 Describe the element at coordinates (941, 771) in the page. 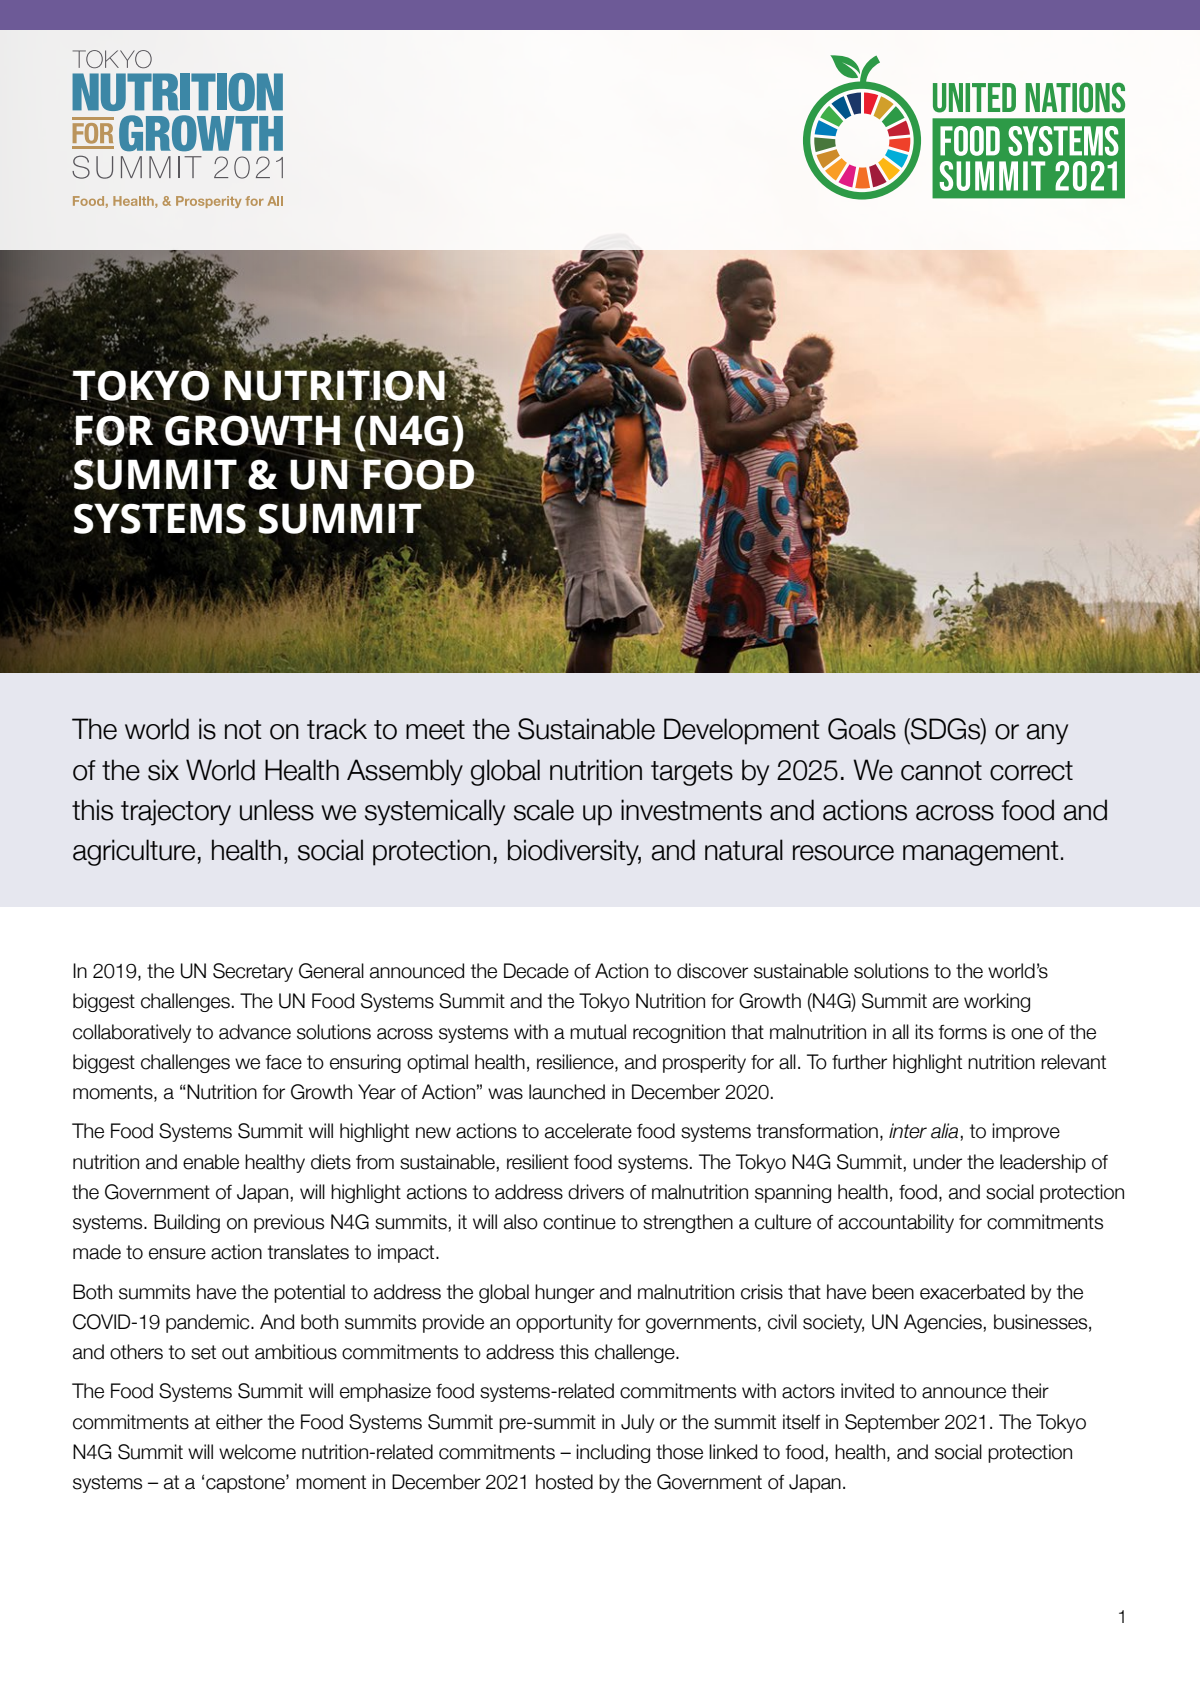

I see `cannot` at that location.
